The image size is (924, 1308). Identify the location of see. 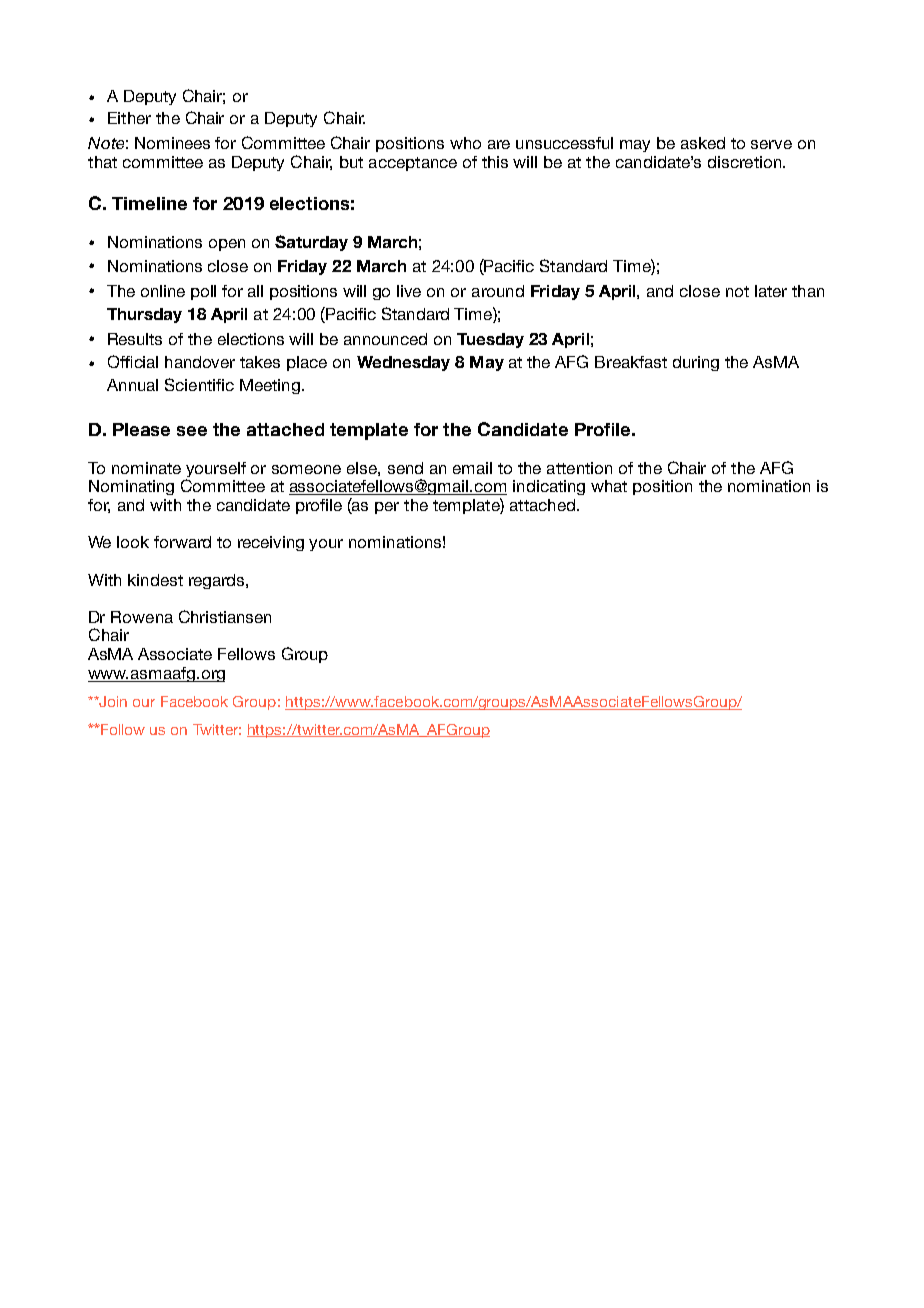
(192, 431).
